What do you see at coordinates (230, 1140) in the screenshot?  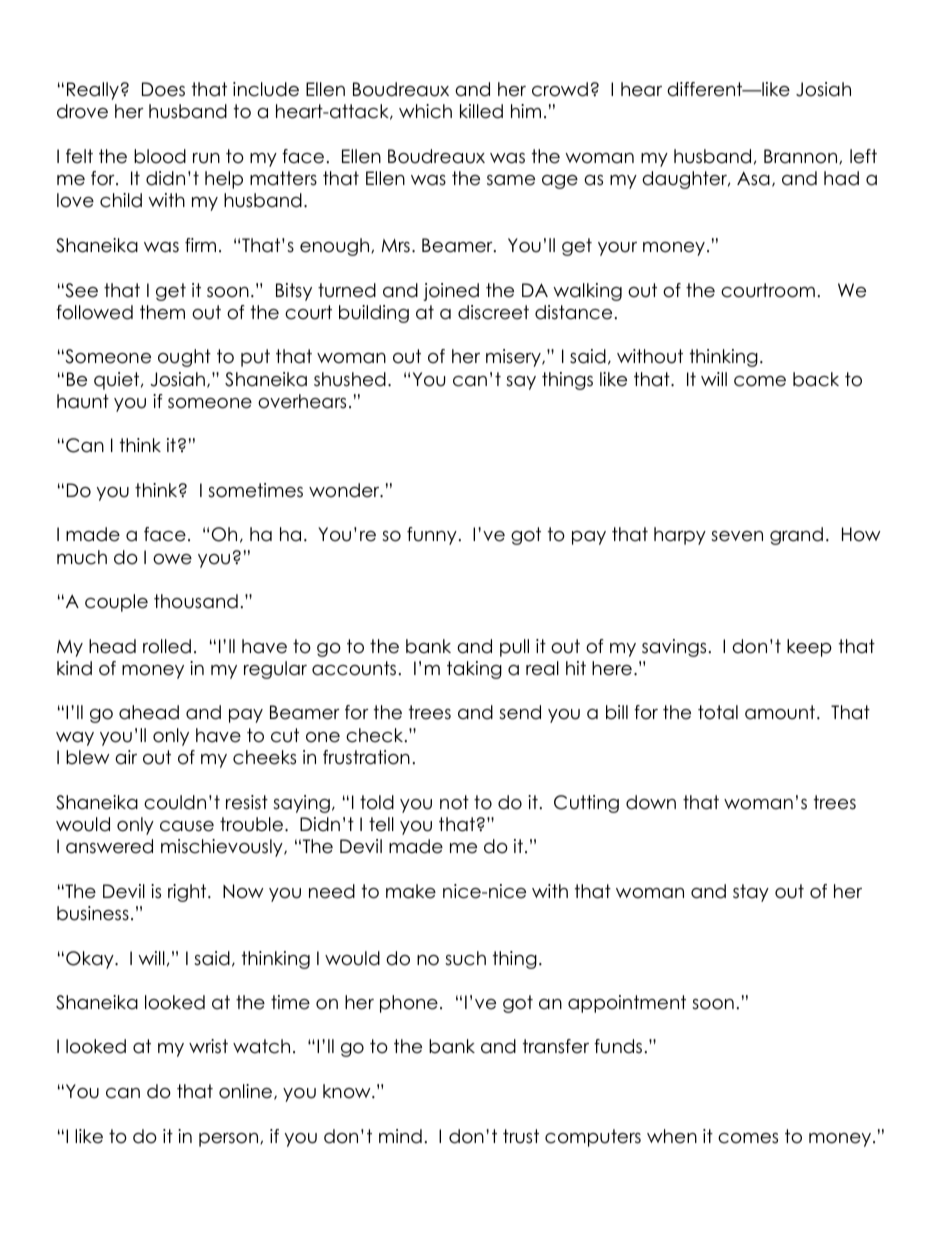 I see `person` at bounding box center [230, 1140].
